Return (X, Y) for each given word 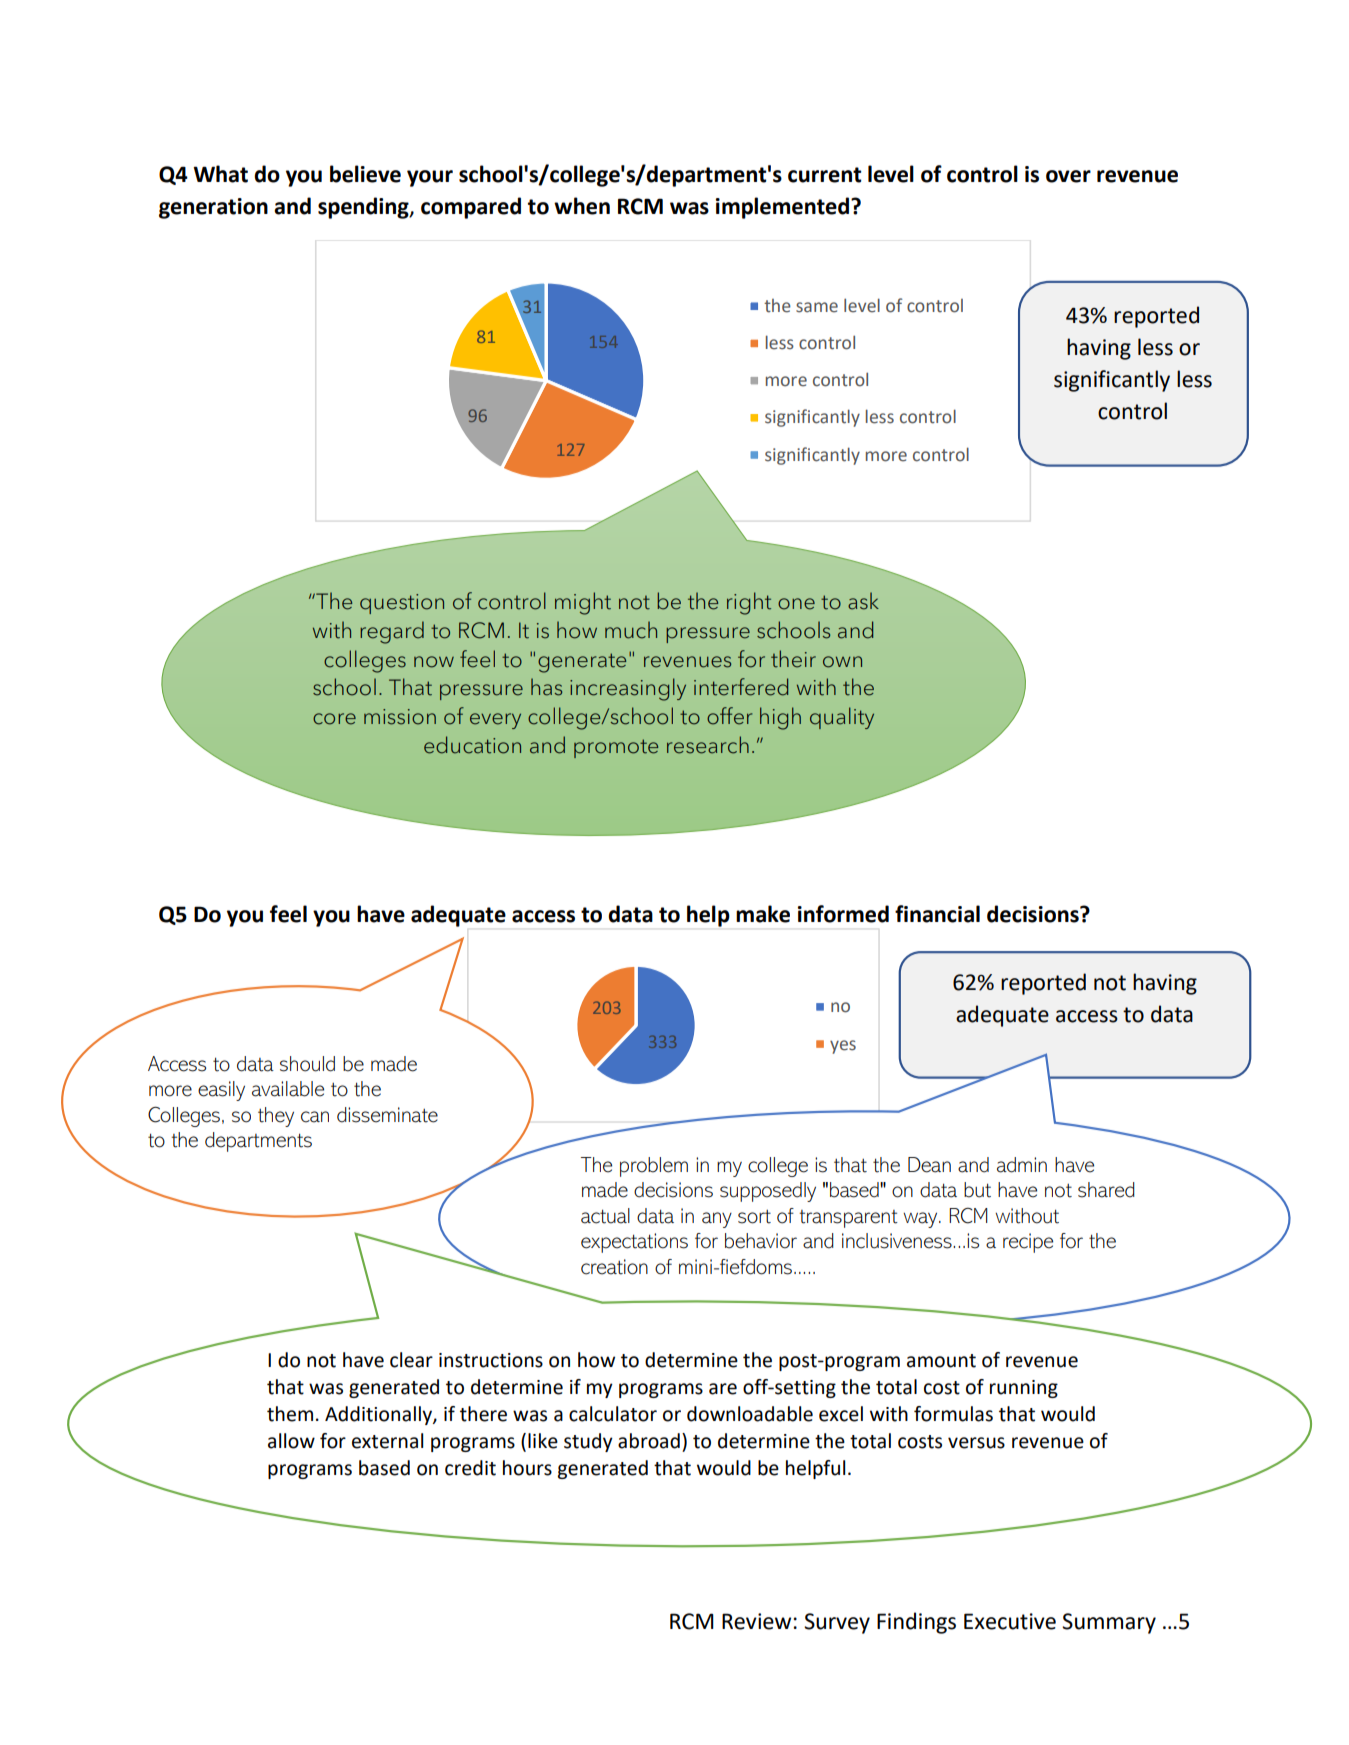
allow (291, 1441)
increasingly (628, 689)
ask (863, 601)
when (582, 206)
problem (654, 1167)
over (1068, 176)
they (276, 1117)
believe (365, 174)
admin (1022, 1165)
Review (758, 1621)
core (334, 719)
